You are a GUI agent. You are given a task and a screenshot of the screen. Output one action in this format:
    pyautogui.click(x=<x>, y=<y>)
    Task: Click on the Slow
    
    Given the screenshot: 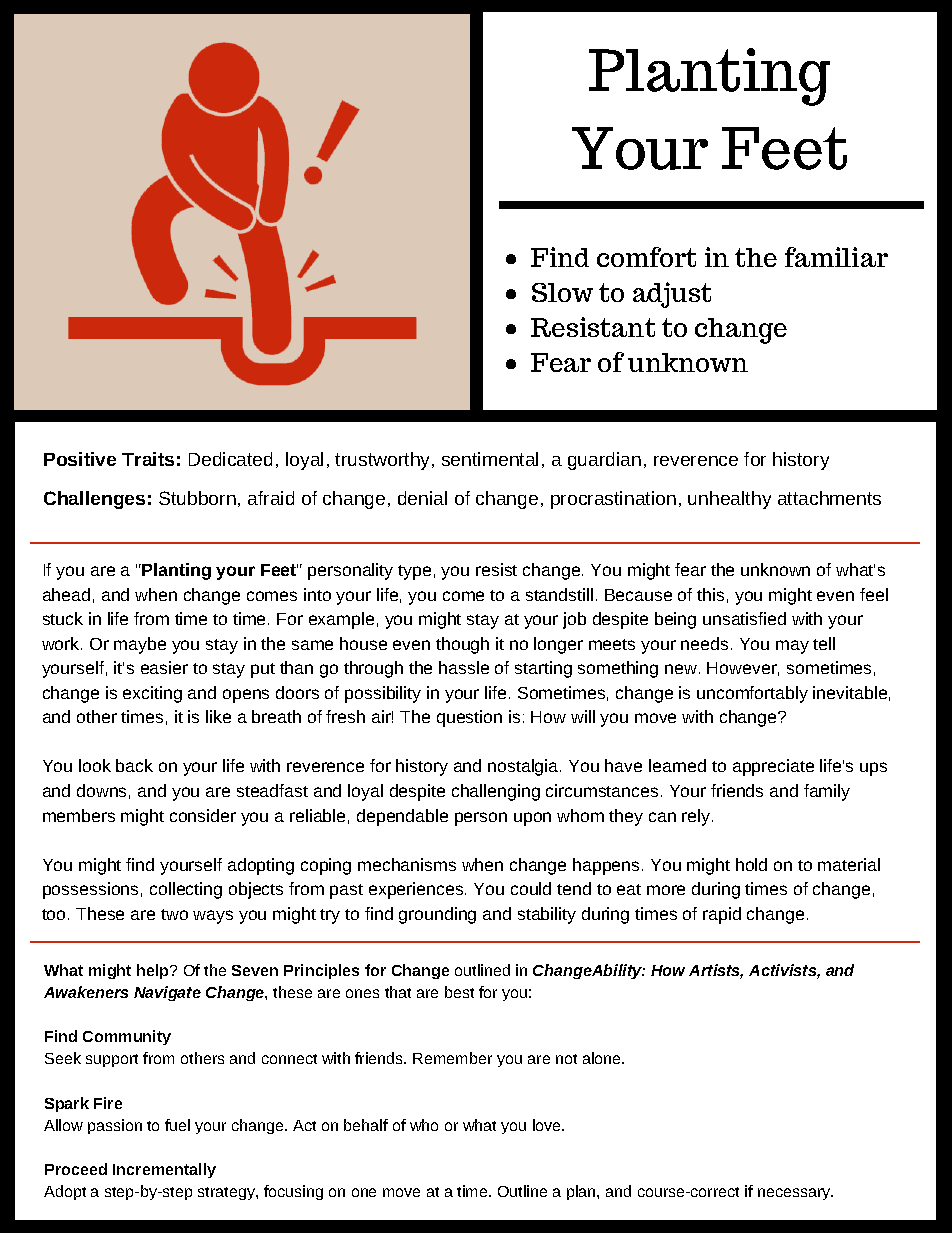 What is the action you would take?
    pyautogui.click(x=562, y=292)
